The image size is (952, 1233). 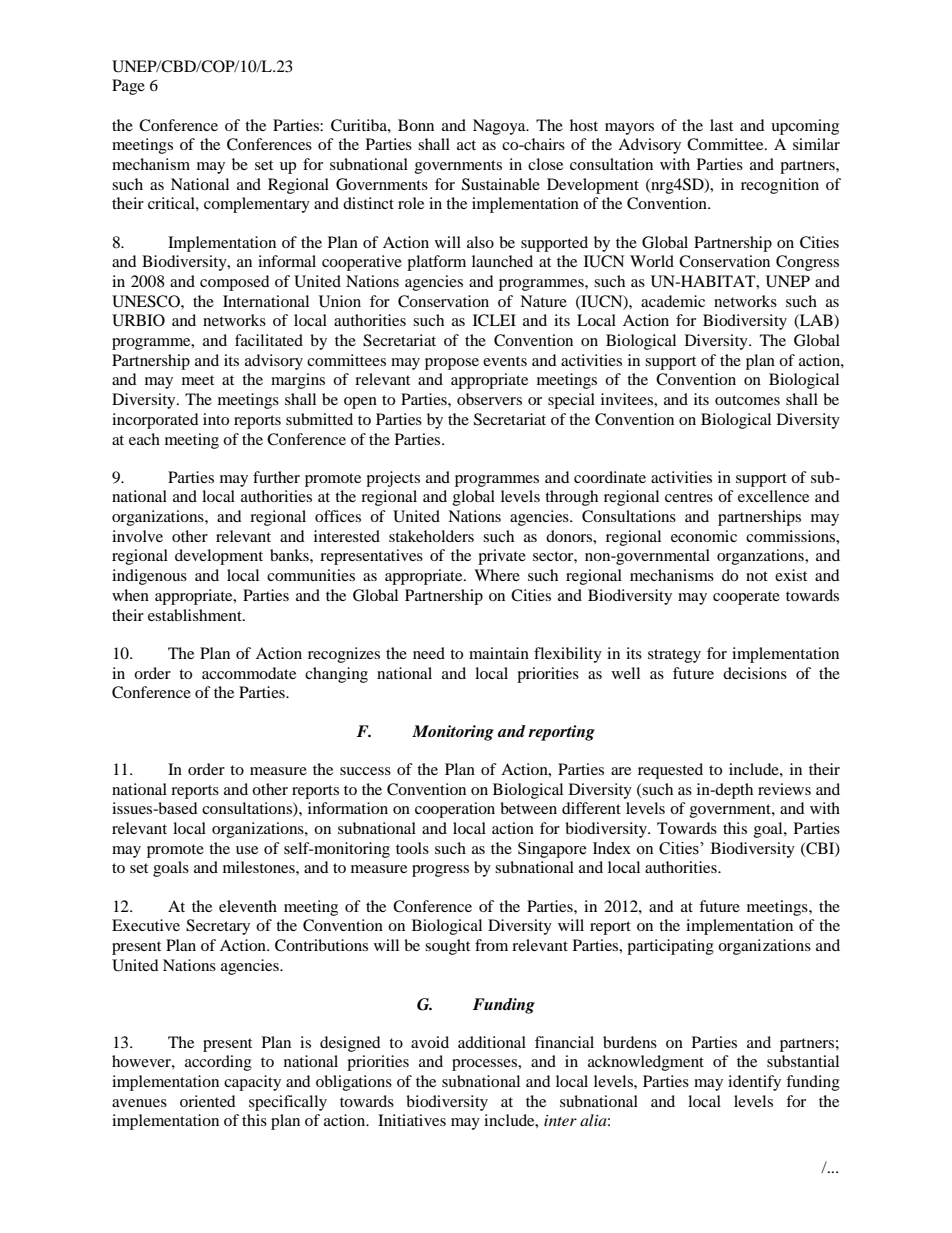 I want to click on reviews, so click(x=784, y=789).
